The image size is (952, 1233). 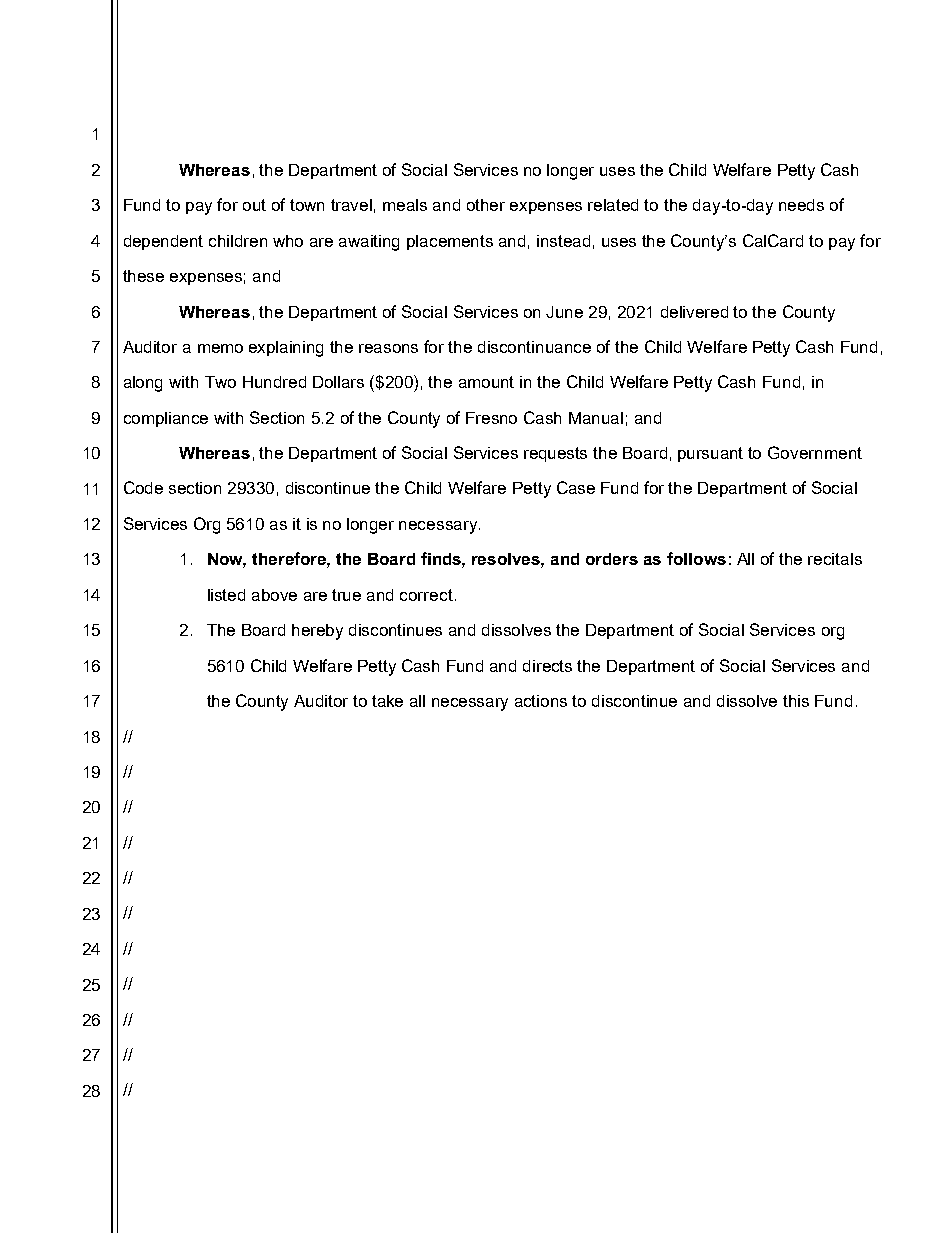 What do you see at coordinates (220, 382) in the page?
I see `Two` at bounding box center [220, 382].
